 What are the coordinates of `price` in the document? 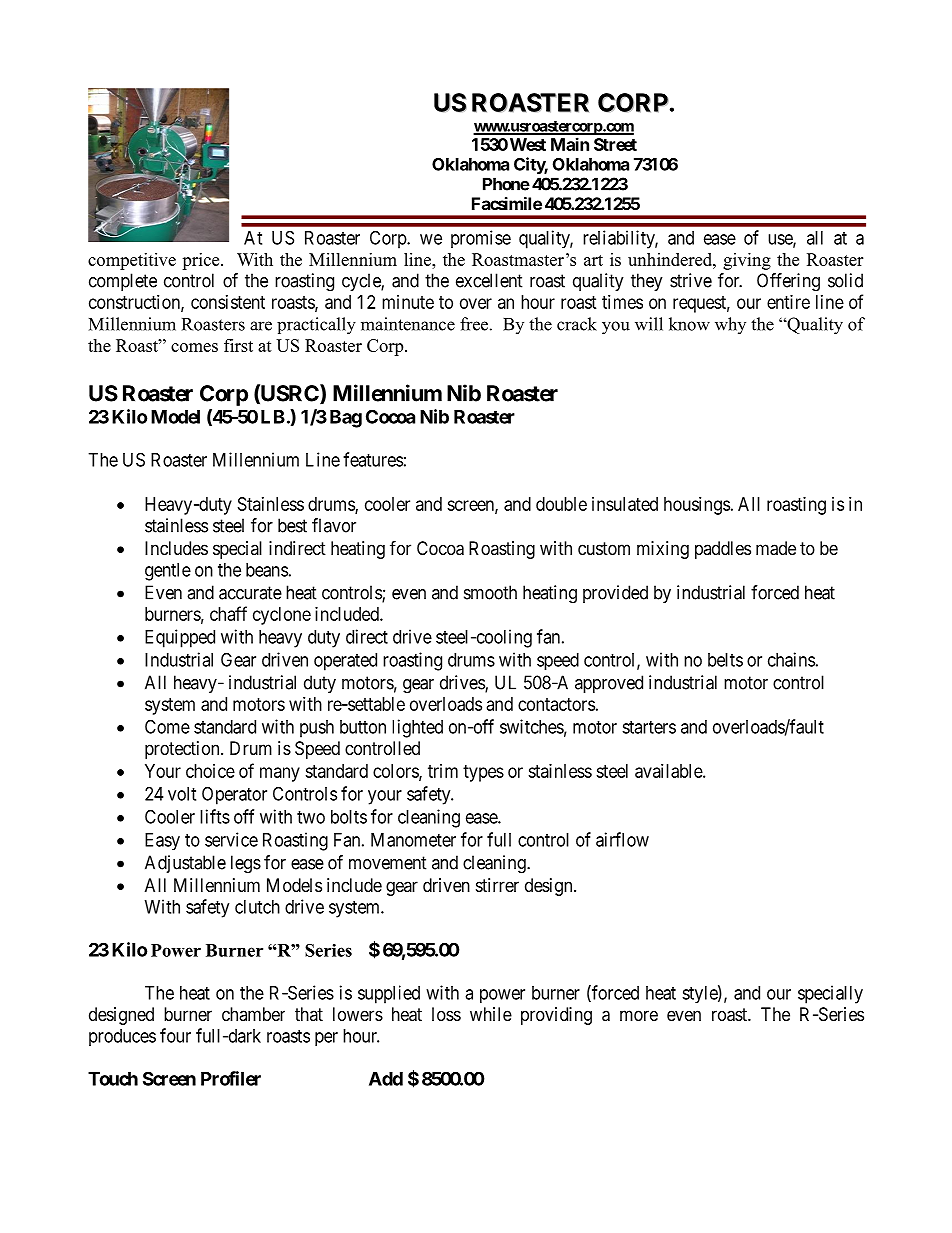 It's located at (202, 261).
